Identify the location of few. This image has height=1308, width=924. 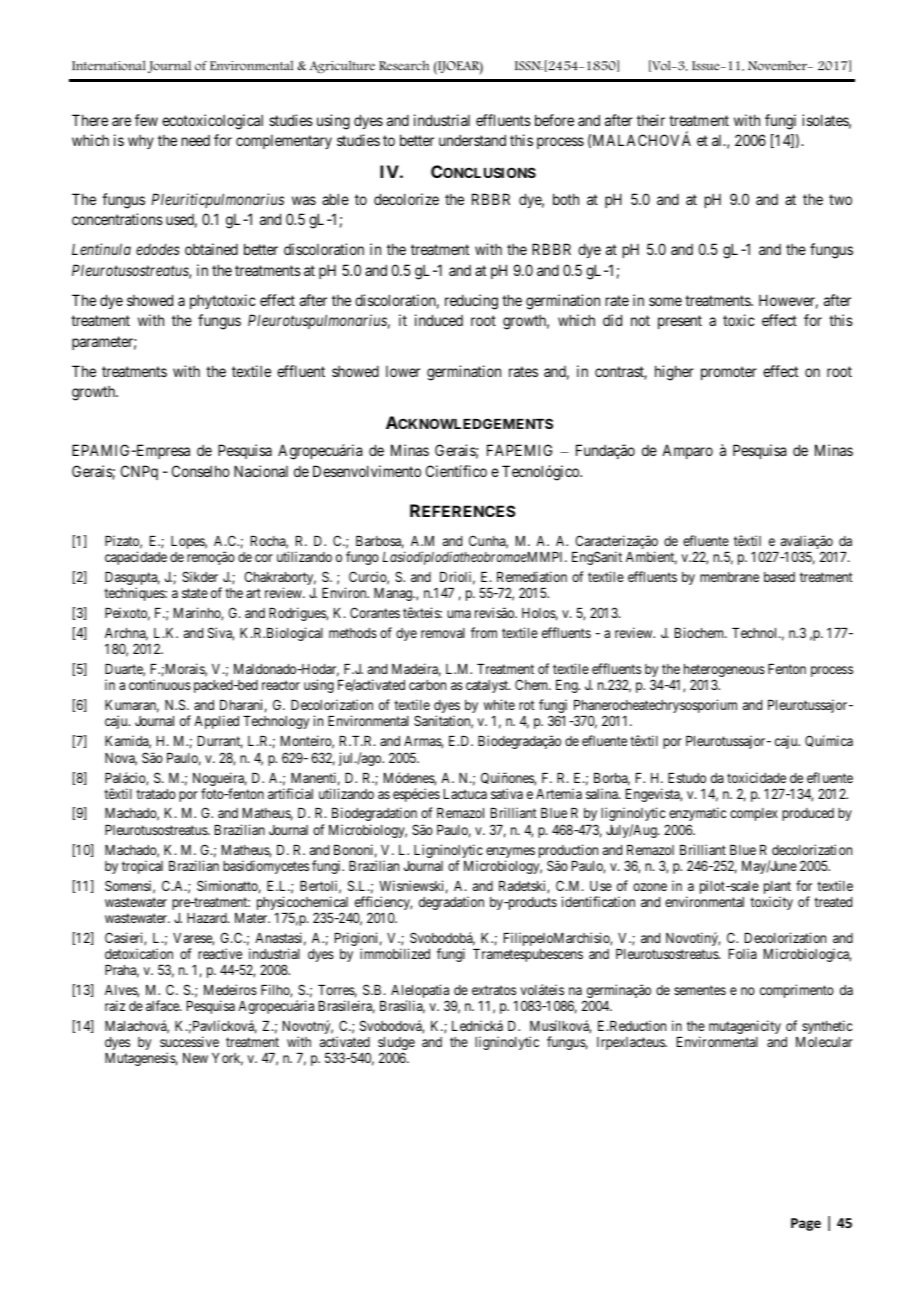
(146, 120).
